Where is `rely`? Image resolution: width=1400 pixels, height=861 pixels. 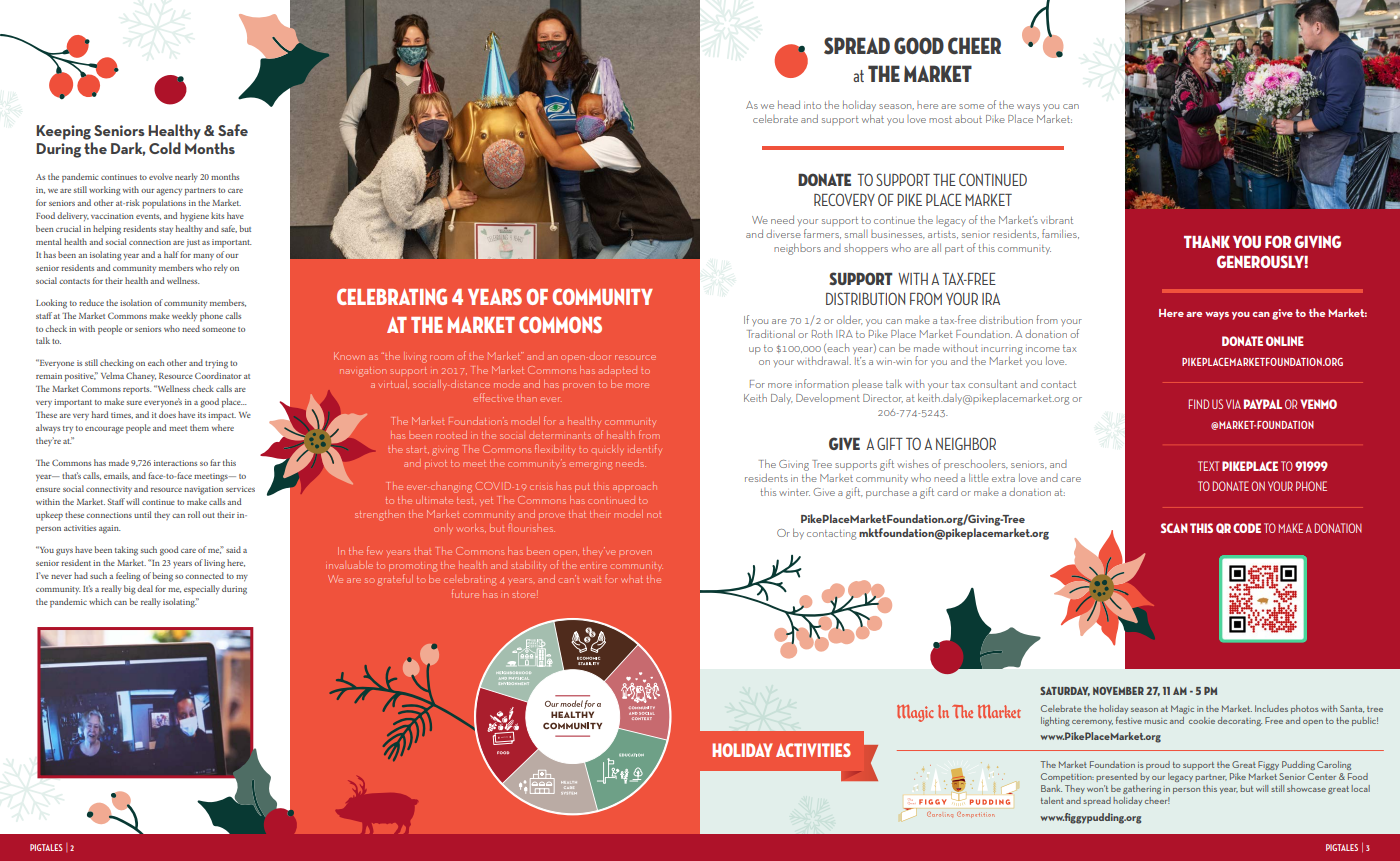
rely is located at coordinates (221, 269).
